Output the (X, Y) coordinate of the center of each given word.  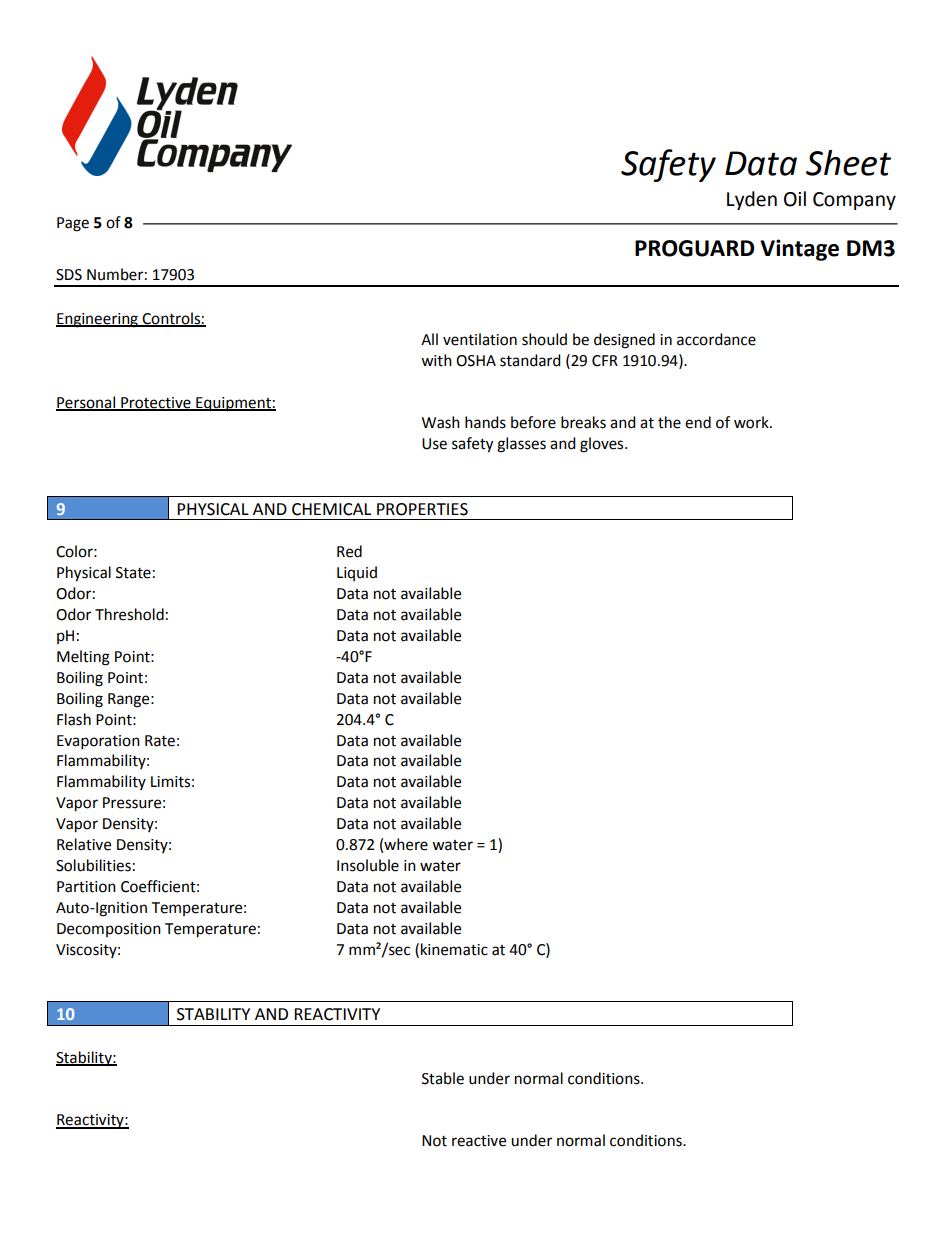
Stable (443, 1078)
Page (73, 224)
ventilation (480, 339)
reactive (479, 1141)
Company (854, 201)
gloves (603, 445)
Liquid (357, 573)
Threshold (129, 614)
